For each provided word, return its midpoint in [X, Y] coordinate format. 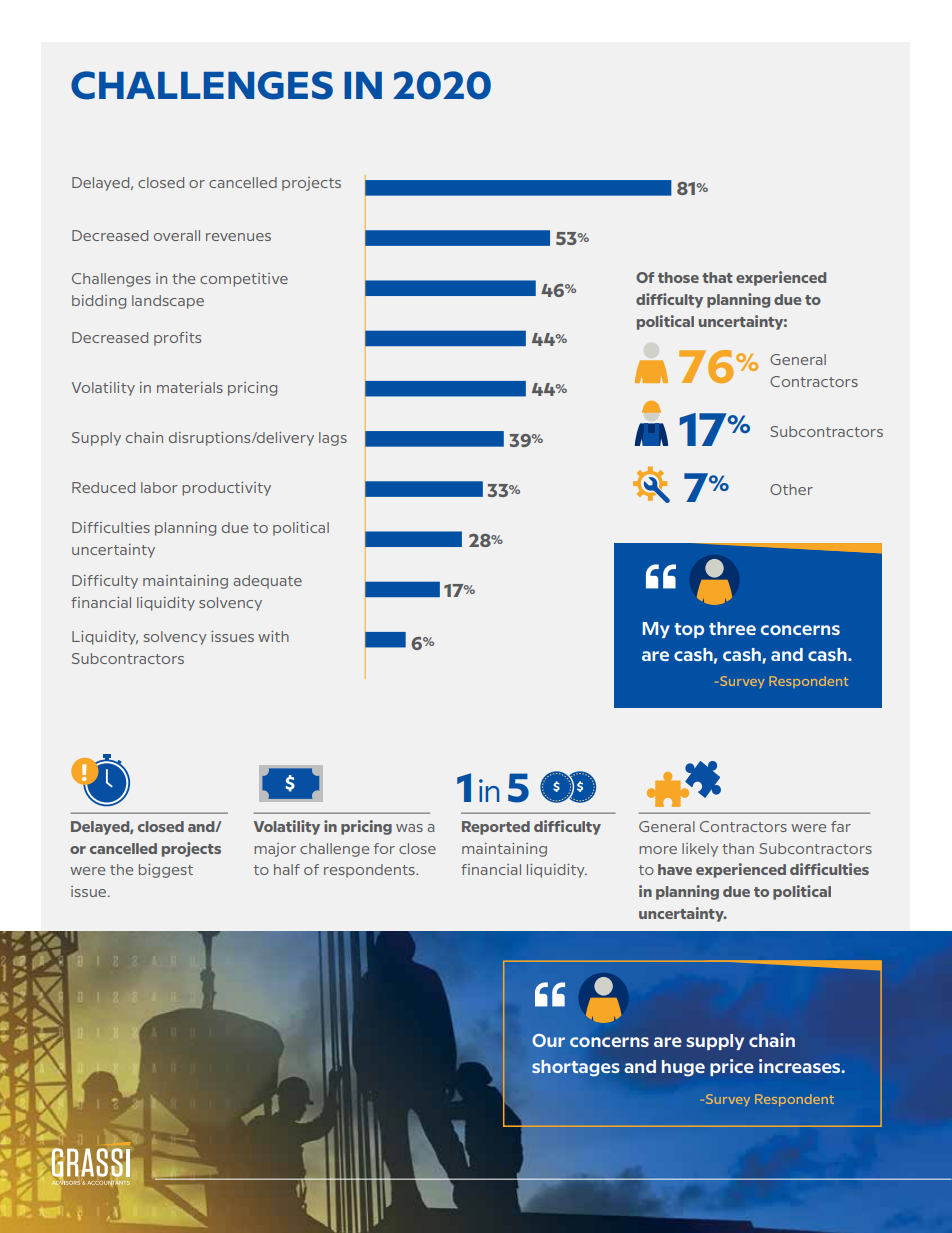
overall [177, 235]
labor [159, 487]
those [678, 277]
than [738, 848]
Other [791, 489]
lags [333, 439]
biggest [166, 871]
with [273, 636]
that [717, 277]
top [689, 630]
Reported [496, 828]
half [287, 869]
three [732, 628]
